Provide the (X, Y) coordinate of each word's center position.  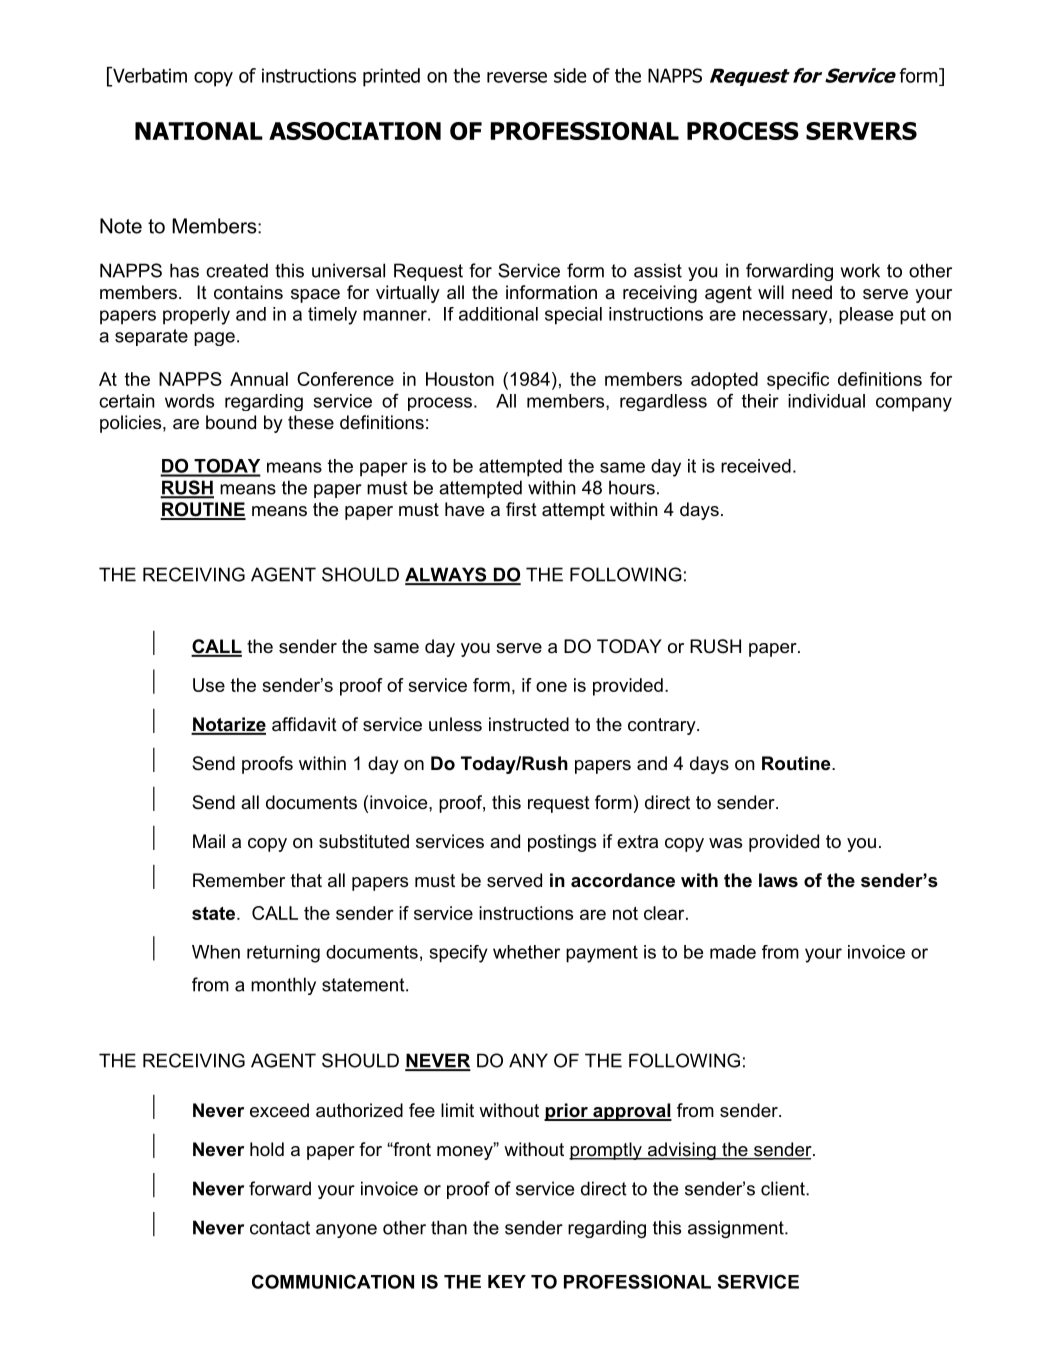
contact (280, 1228)
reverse (517, 77)
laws (778, 880)
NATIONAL (199, 131)
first (521, 509)
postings (562, 843)
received (756, 466)
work (860, 270)
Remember (239, 880)
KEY (507, 1281)
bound (231, 422)
